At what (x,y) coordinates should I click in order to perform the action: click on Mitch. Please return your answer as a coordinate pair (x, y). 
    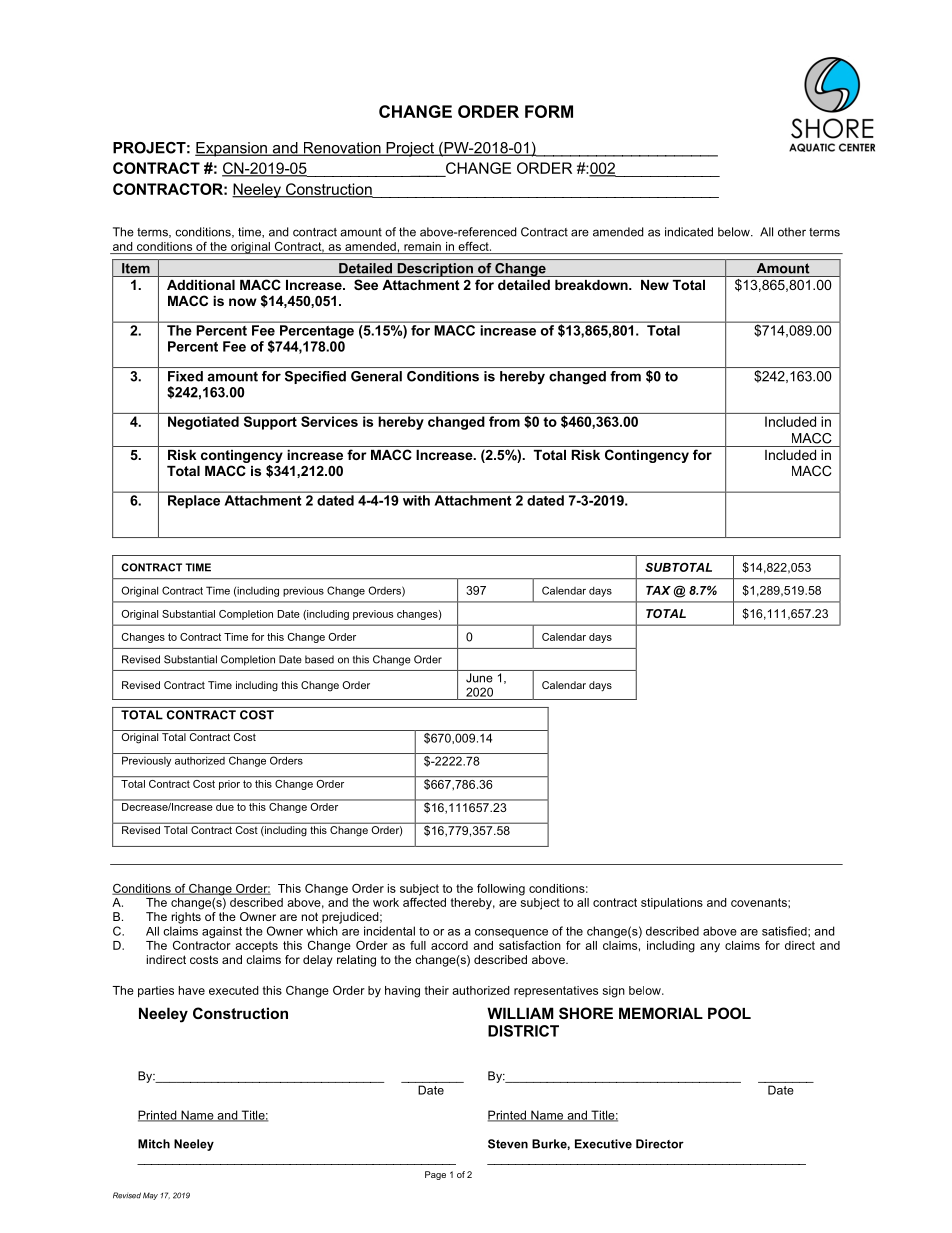
    Looking at the image, I should click on (154, 1144).
